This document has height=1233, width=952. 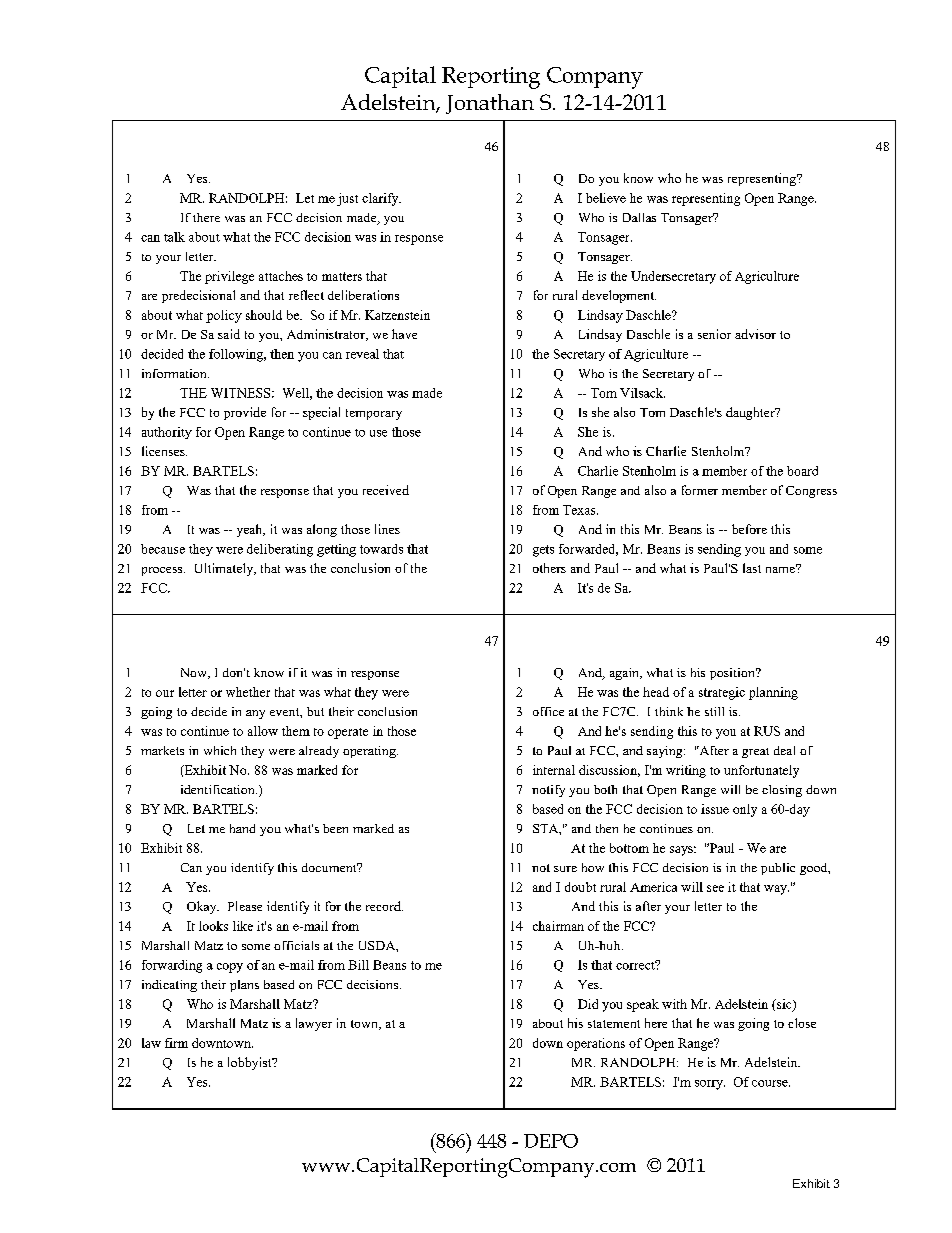 What do you see at coordinates (490, 104) in the document?
I see `Jonathan` at bounding box center [490, 104].
